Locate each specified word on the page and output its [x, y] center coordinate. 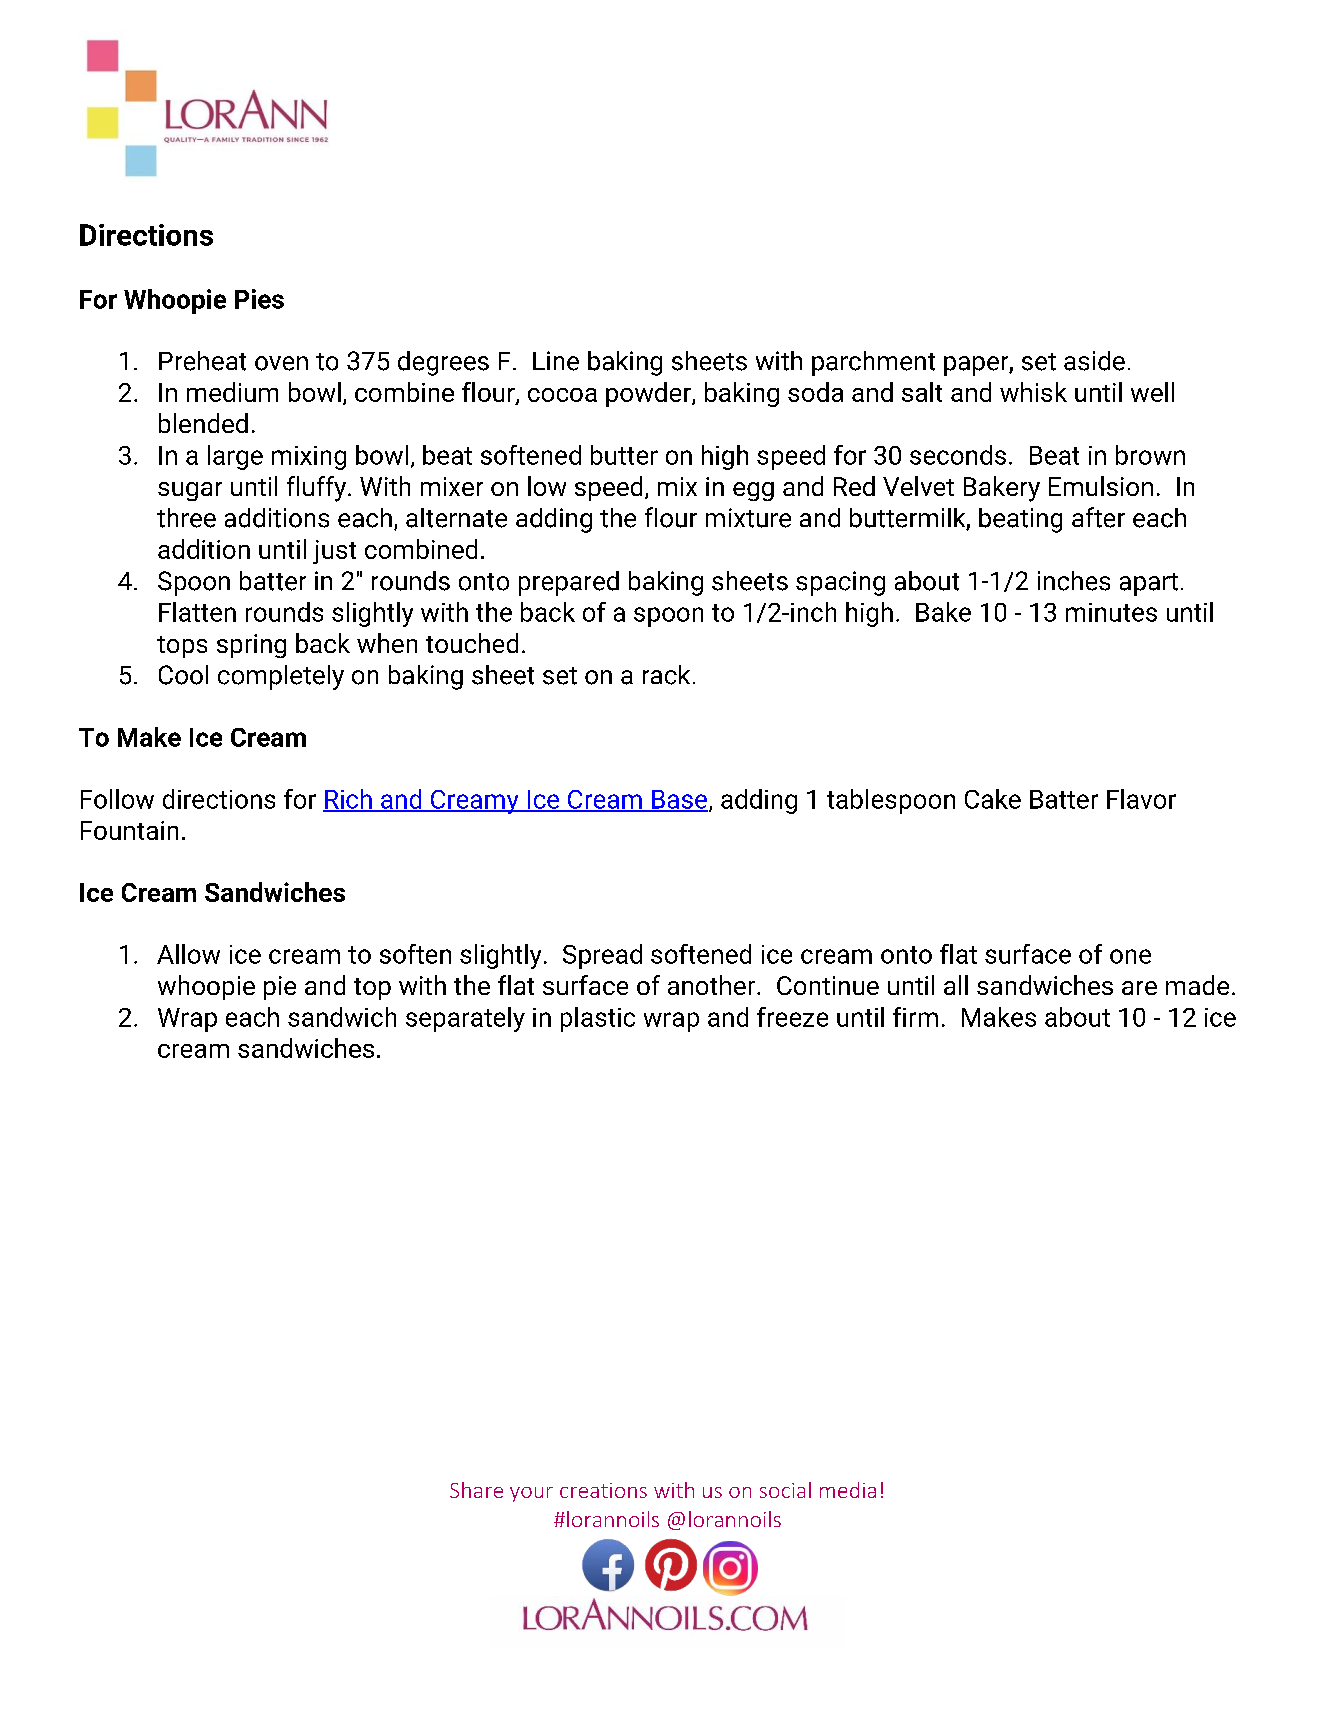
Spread [602, 956]
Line [556, 361]
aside [1094, 361]
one [1130, 956]
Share [476, 1490]
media [848, 1490]
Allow [188, 954]
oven [281, 363]
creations [603, 1490]
